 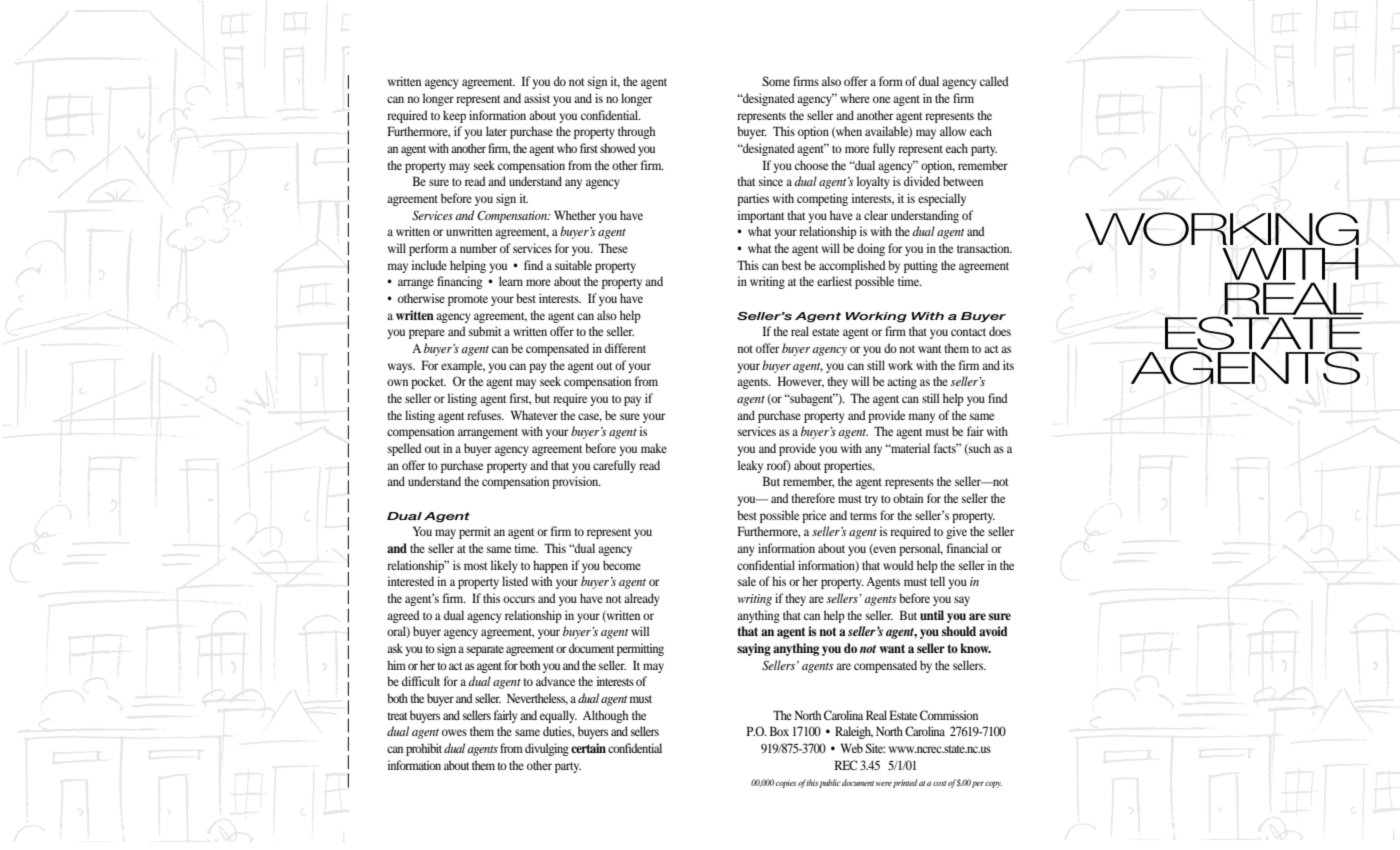 I want to click on financing, so click(x=459, y=282).
